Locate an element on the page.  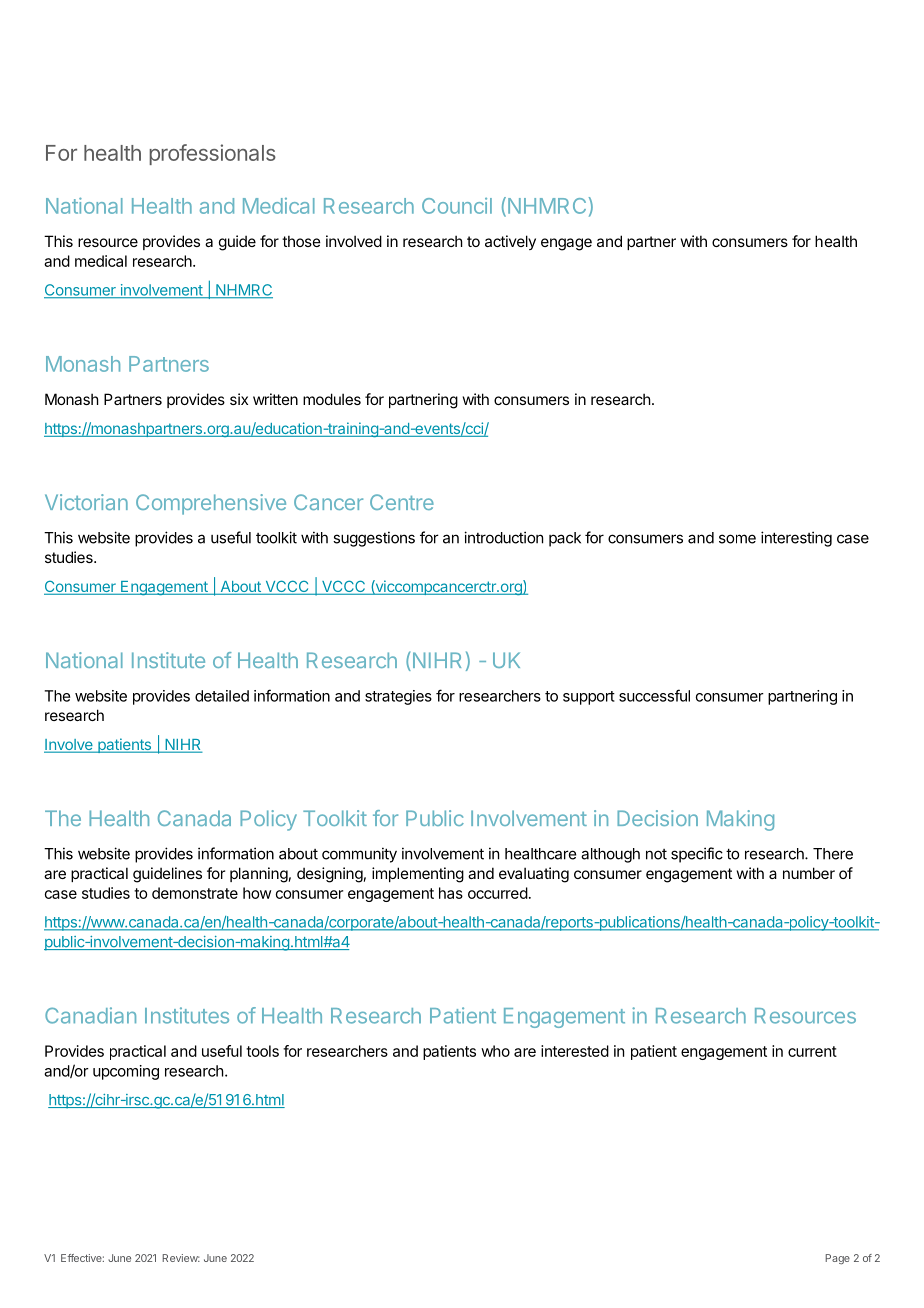
strategies is located at coordinates (398, 697).
